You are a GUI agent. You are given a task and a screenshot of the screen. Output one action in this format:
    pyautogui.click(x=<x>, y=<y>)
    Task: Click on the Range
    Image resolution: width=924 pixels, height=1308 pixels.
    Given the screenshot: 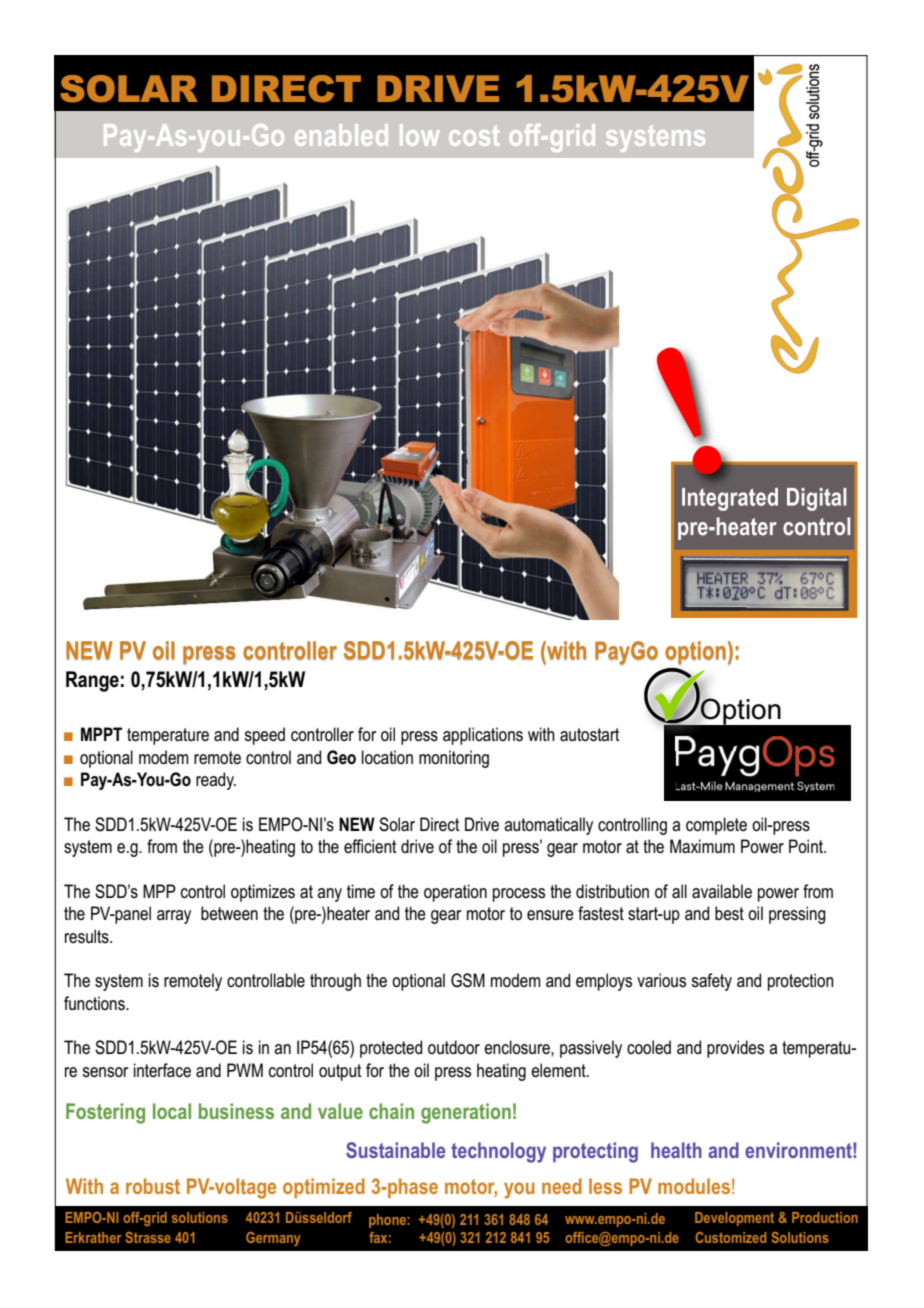 What is the action you would take?
    pyautogui.click(x=92, y=681)
